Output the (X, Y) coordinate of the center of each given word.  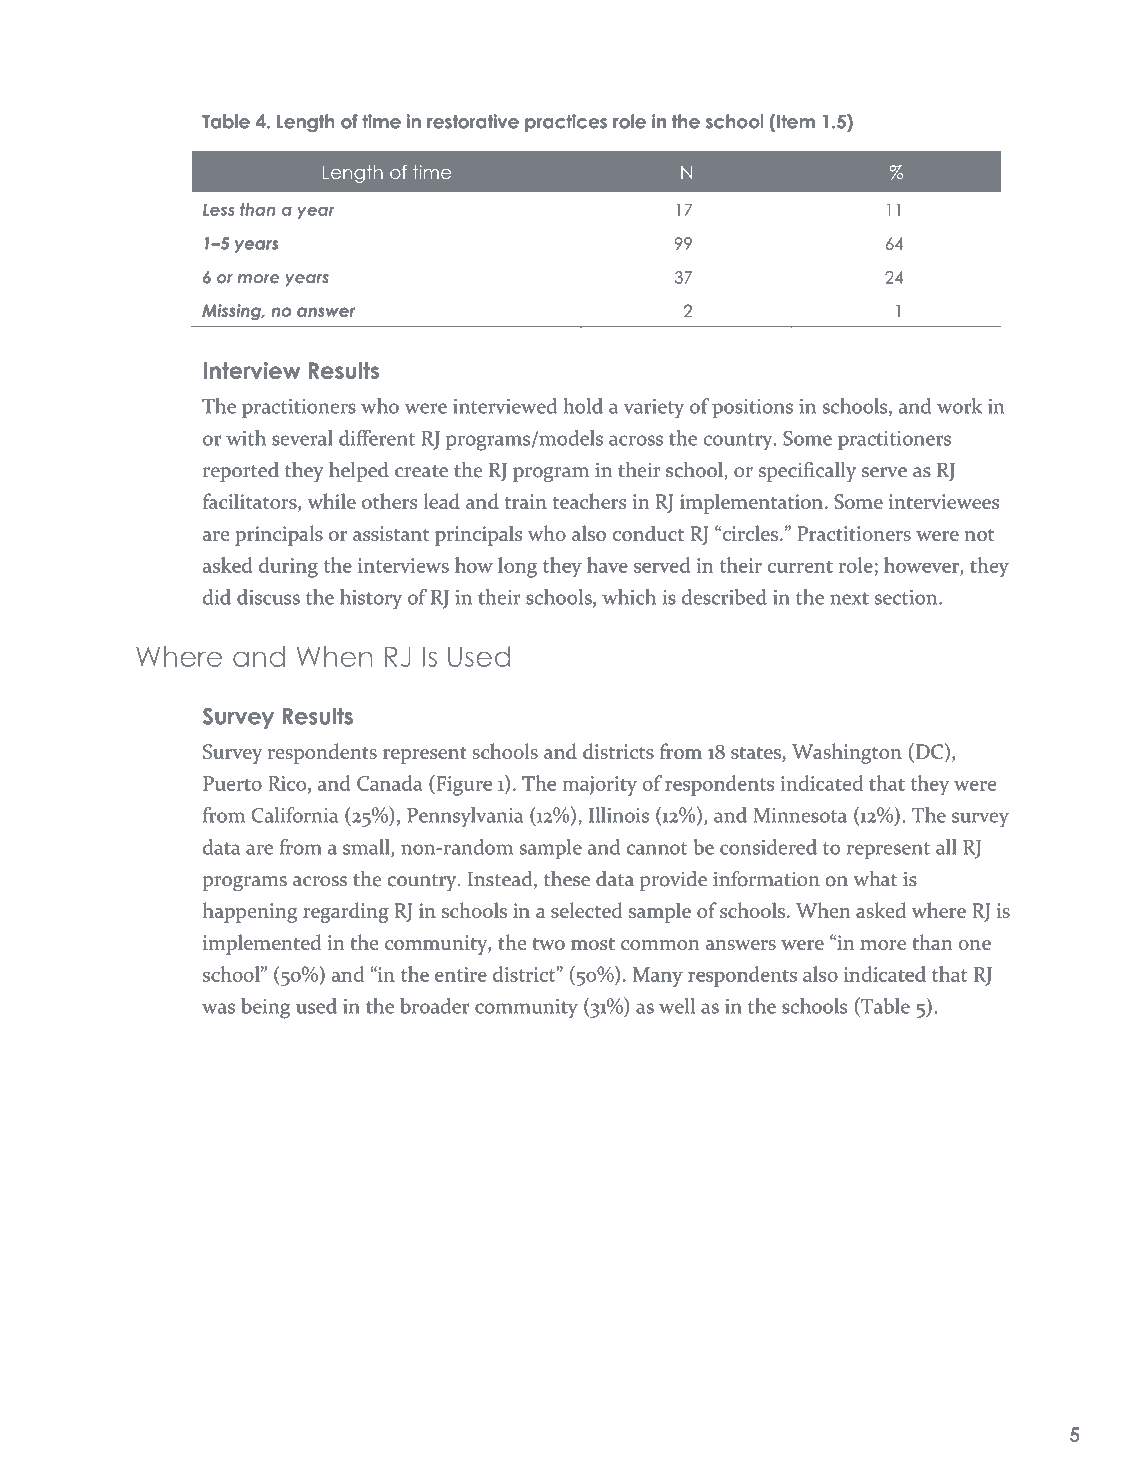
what (875, 879)
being (265, 1008)
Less (218, 210)
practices (566, 123)
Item (796, 121)
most (593, 944)
